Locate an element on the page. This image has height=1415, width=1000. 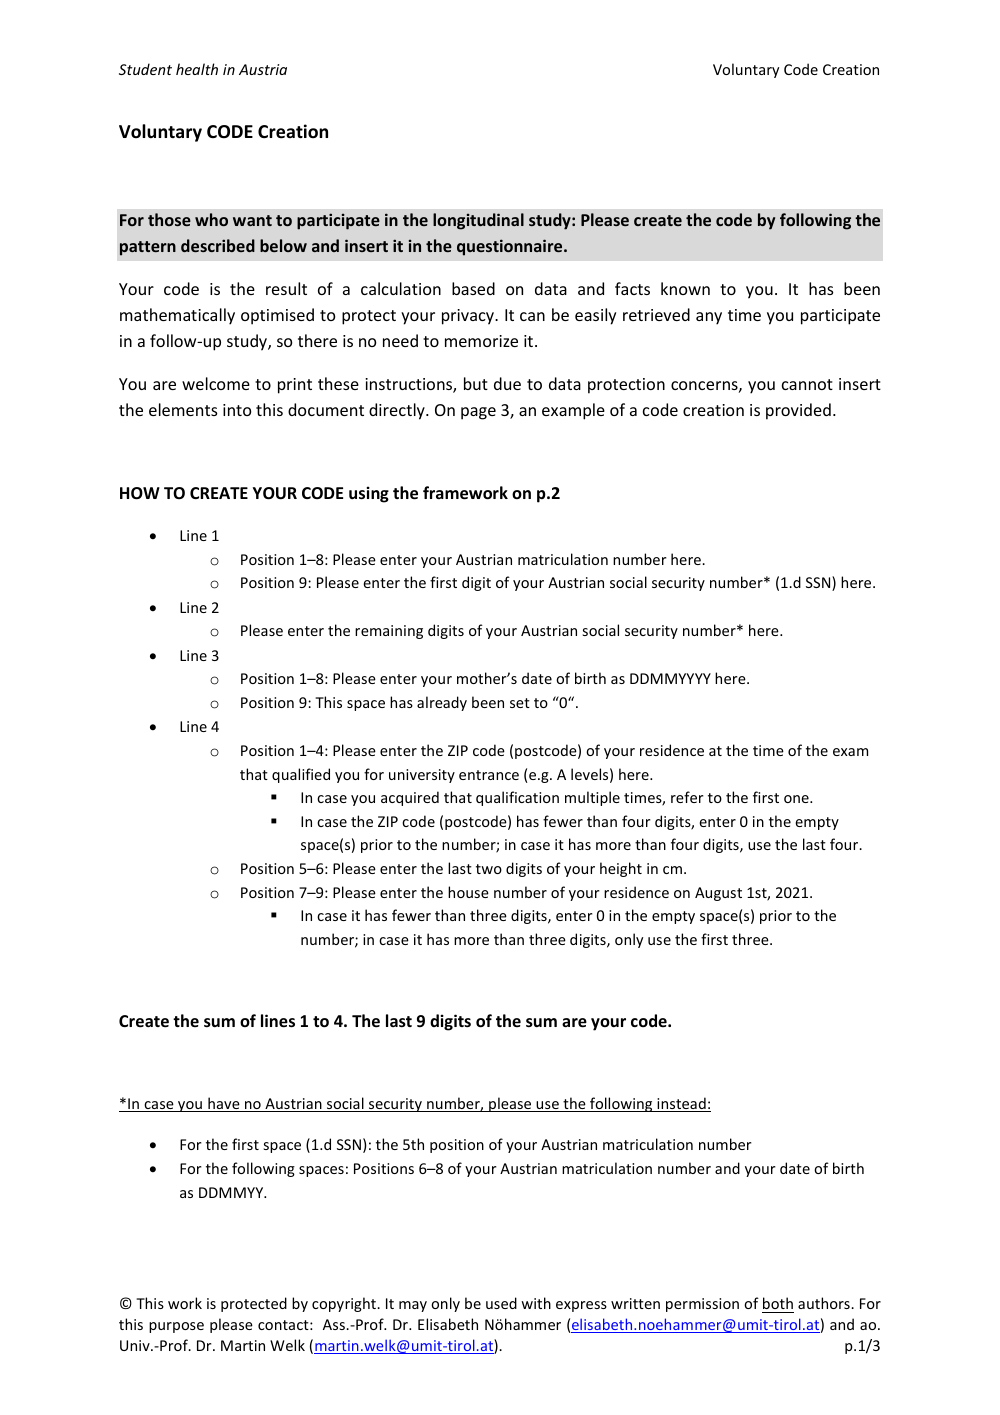
purpose is located at coordinates (176, 1327).
